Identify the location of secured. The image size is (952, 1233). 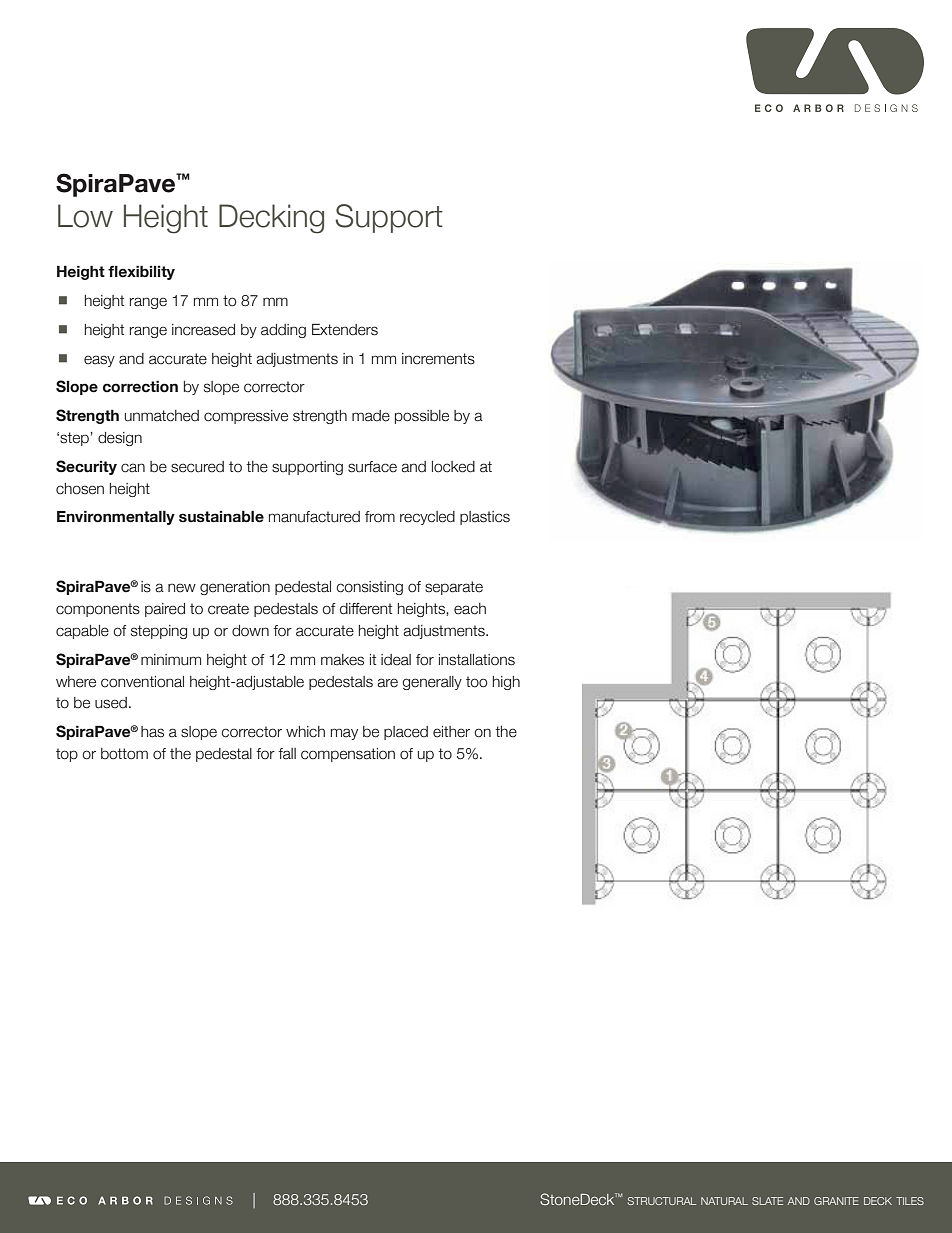
(197, 467).
